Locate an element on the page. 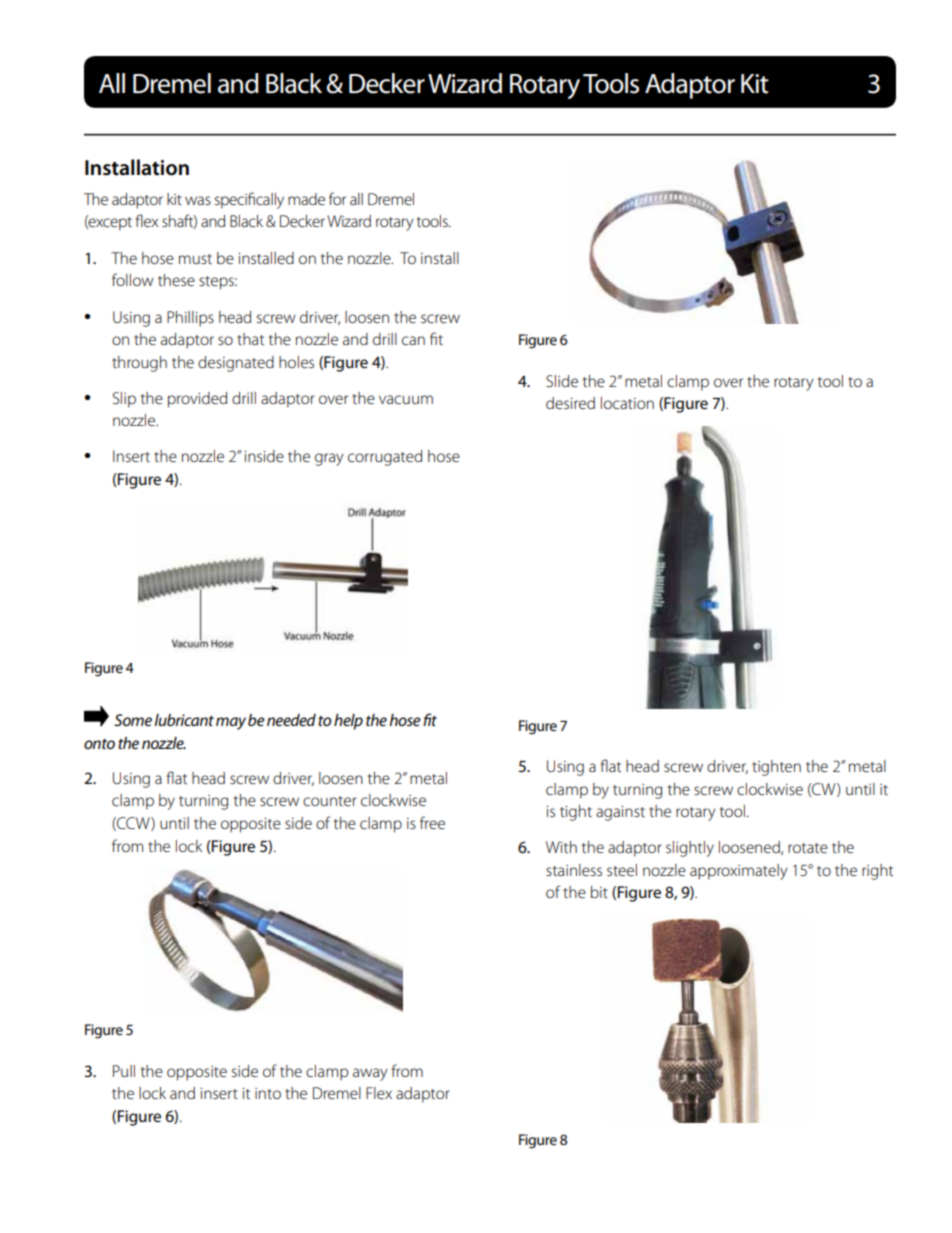 The height and width of the image is (1233, 952). was is located at coordinates (198, 200).
